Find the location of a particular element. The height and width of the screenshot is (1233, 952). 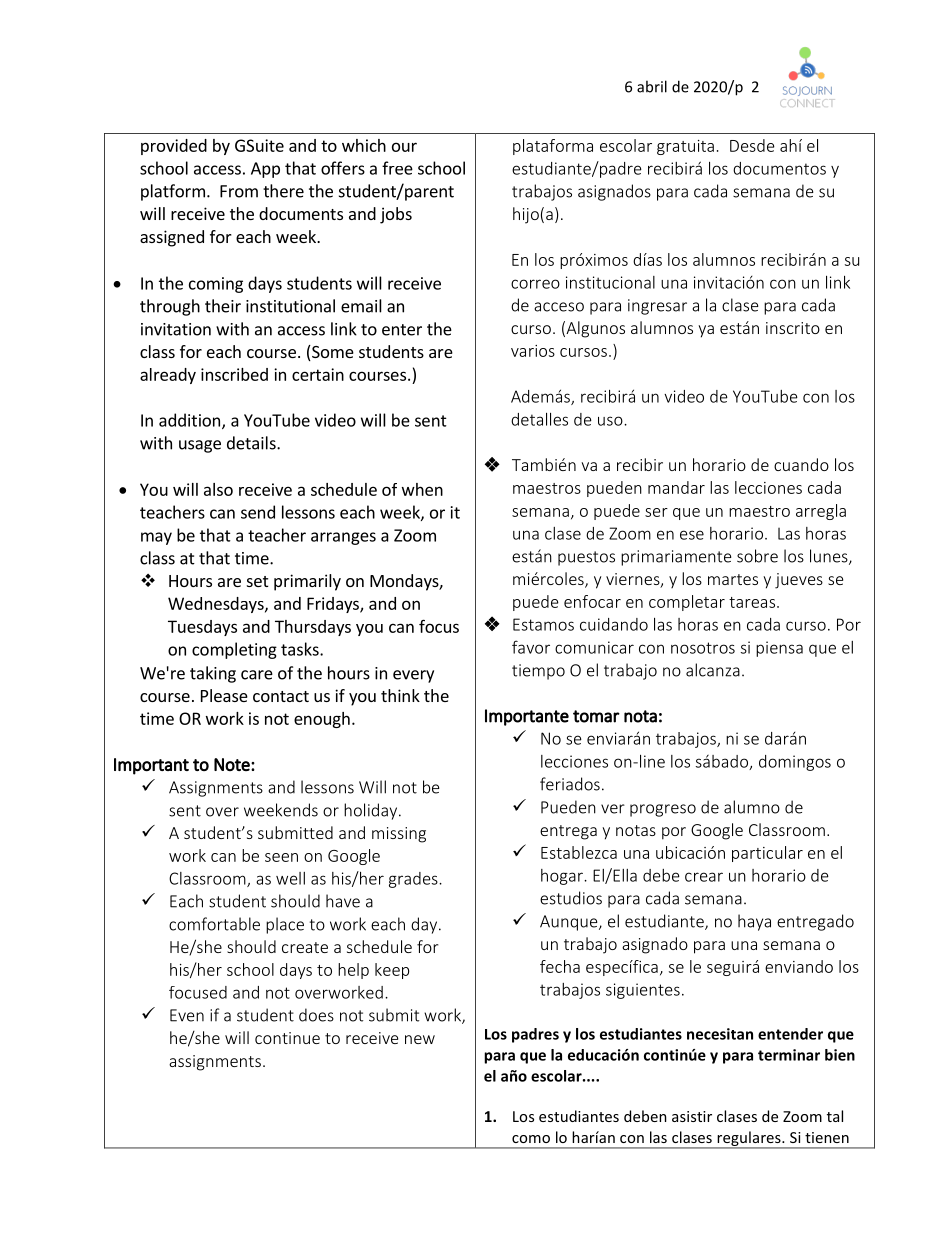

Even is located at coordinates (187, 1015).
